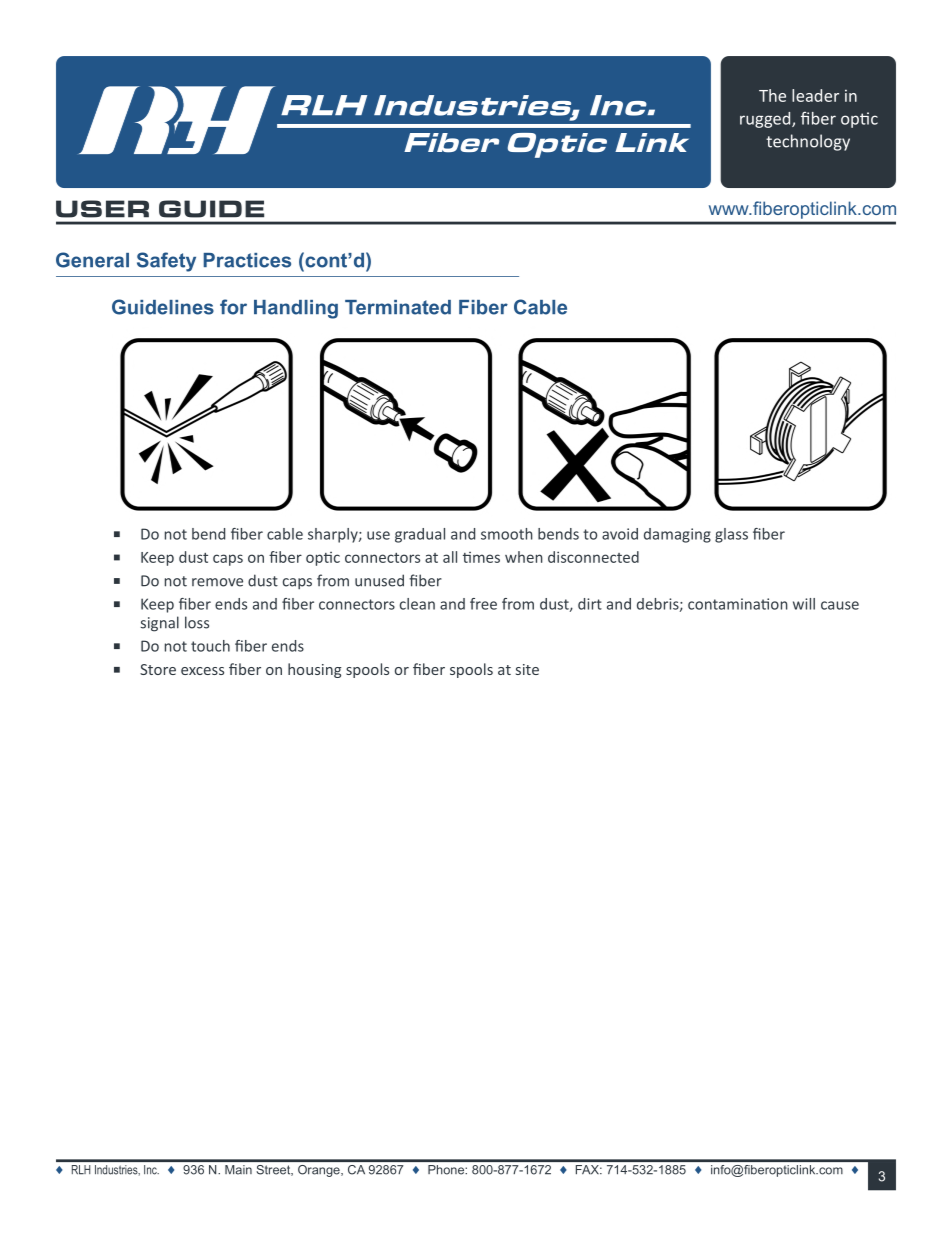  I want to click on technology, so click(808, 142).
